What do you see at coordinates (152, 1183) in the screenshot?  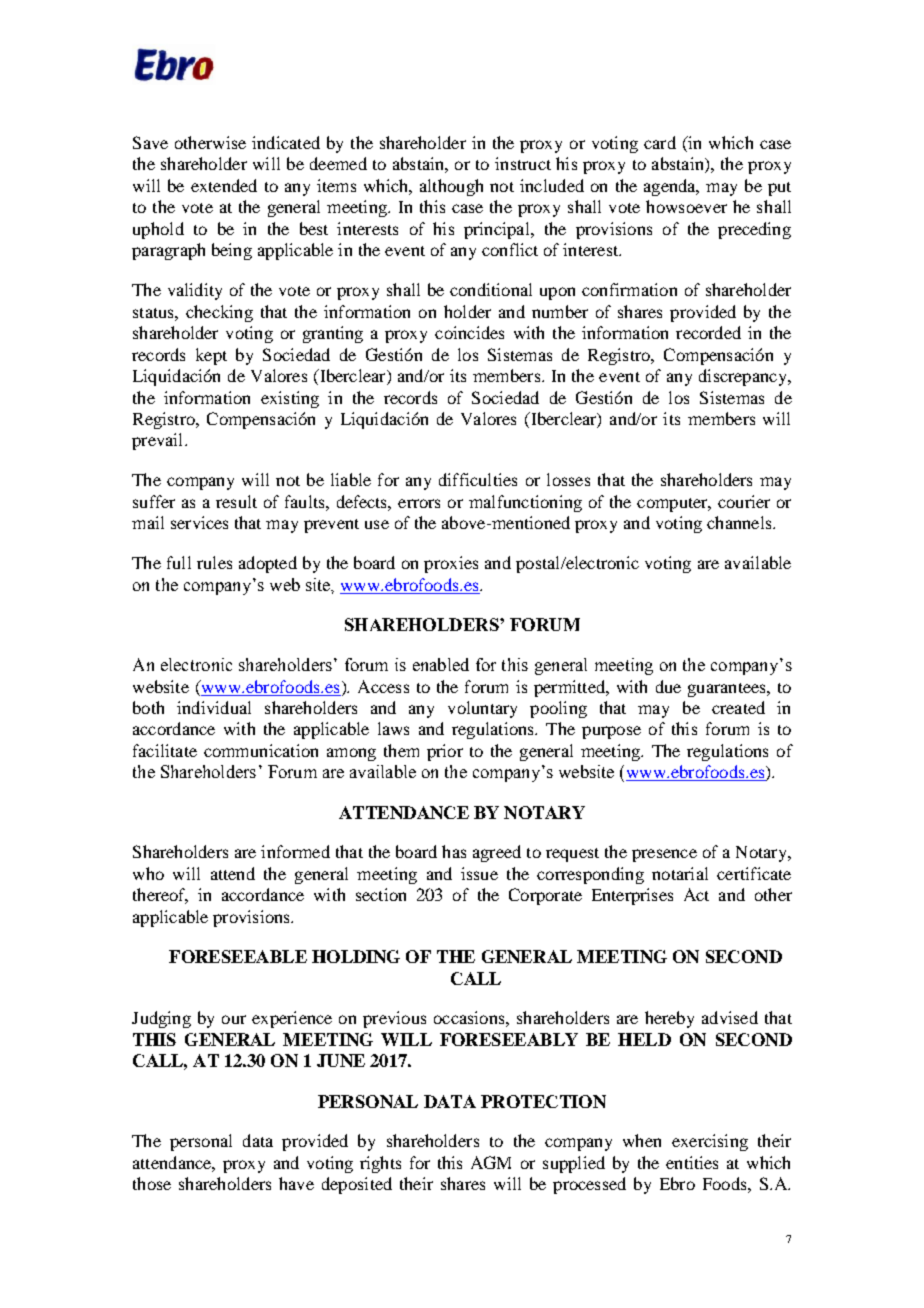 I see `those` at bounding box center [152, 1183].
